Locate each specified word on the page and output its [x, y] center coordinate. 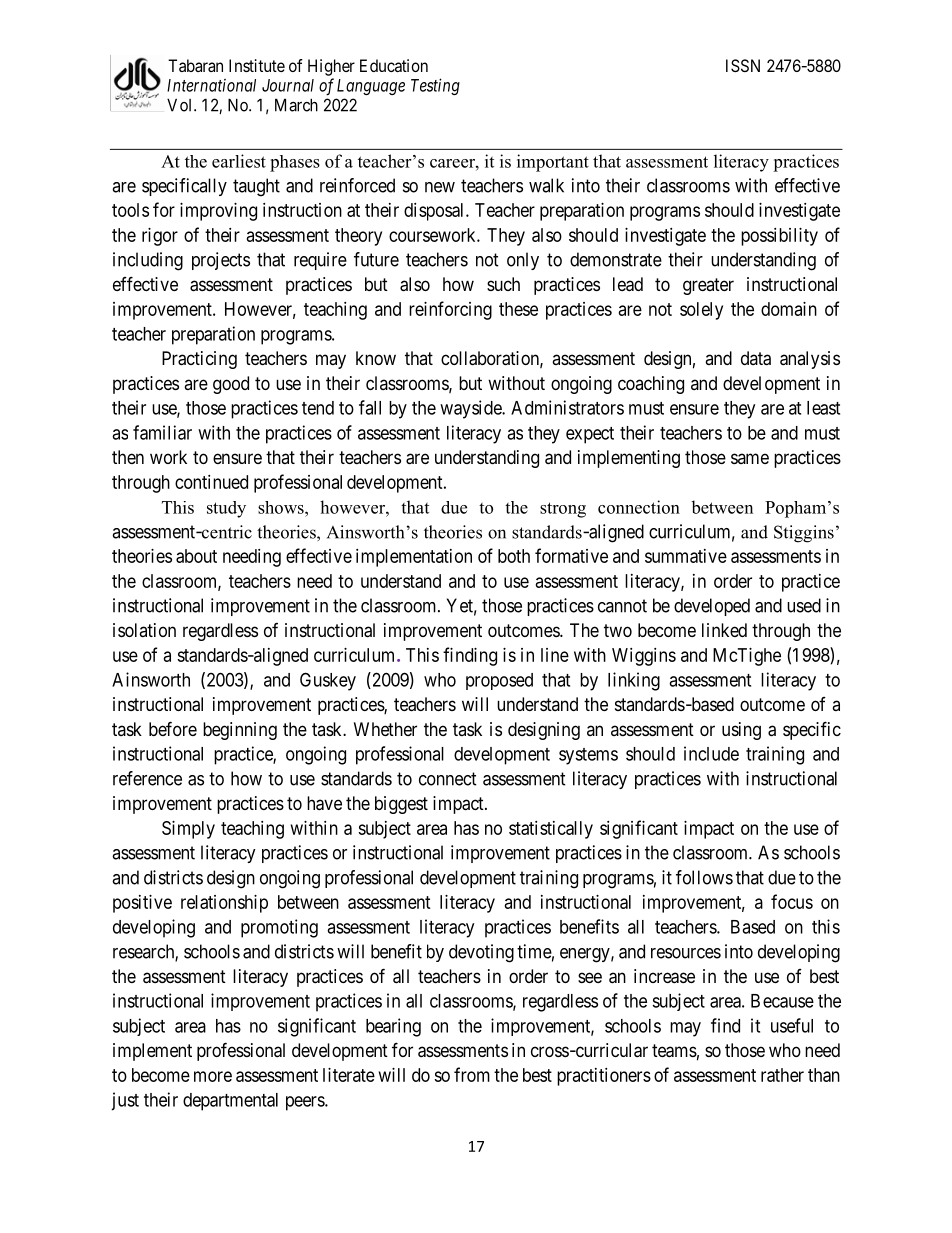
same [750, 458]
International [211, 85]
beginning [240, 731]
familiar [162, 432]
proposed [499, 681]
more [213, 1076]
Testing [435, 86]
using [741, 731]
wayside [471, 409]
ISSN [743, 65]
